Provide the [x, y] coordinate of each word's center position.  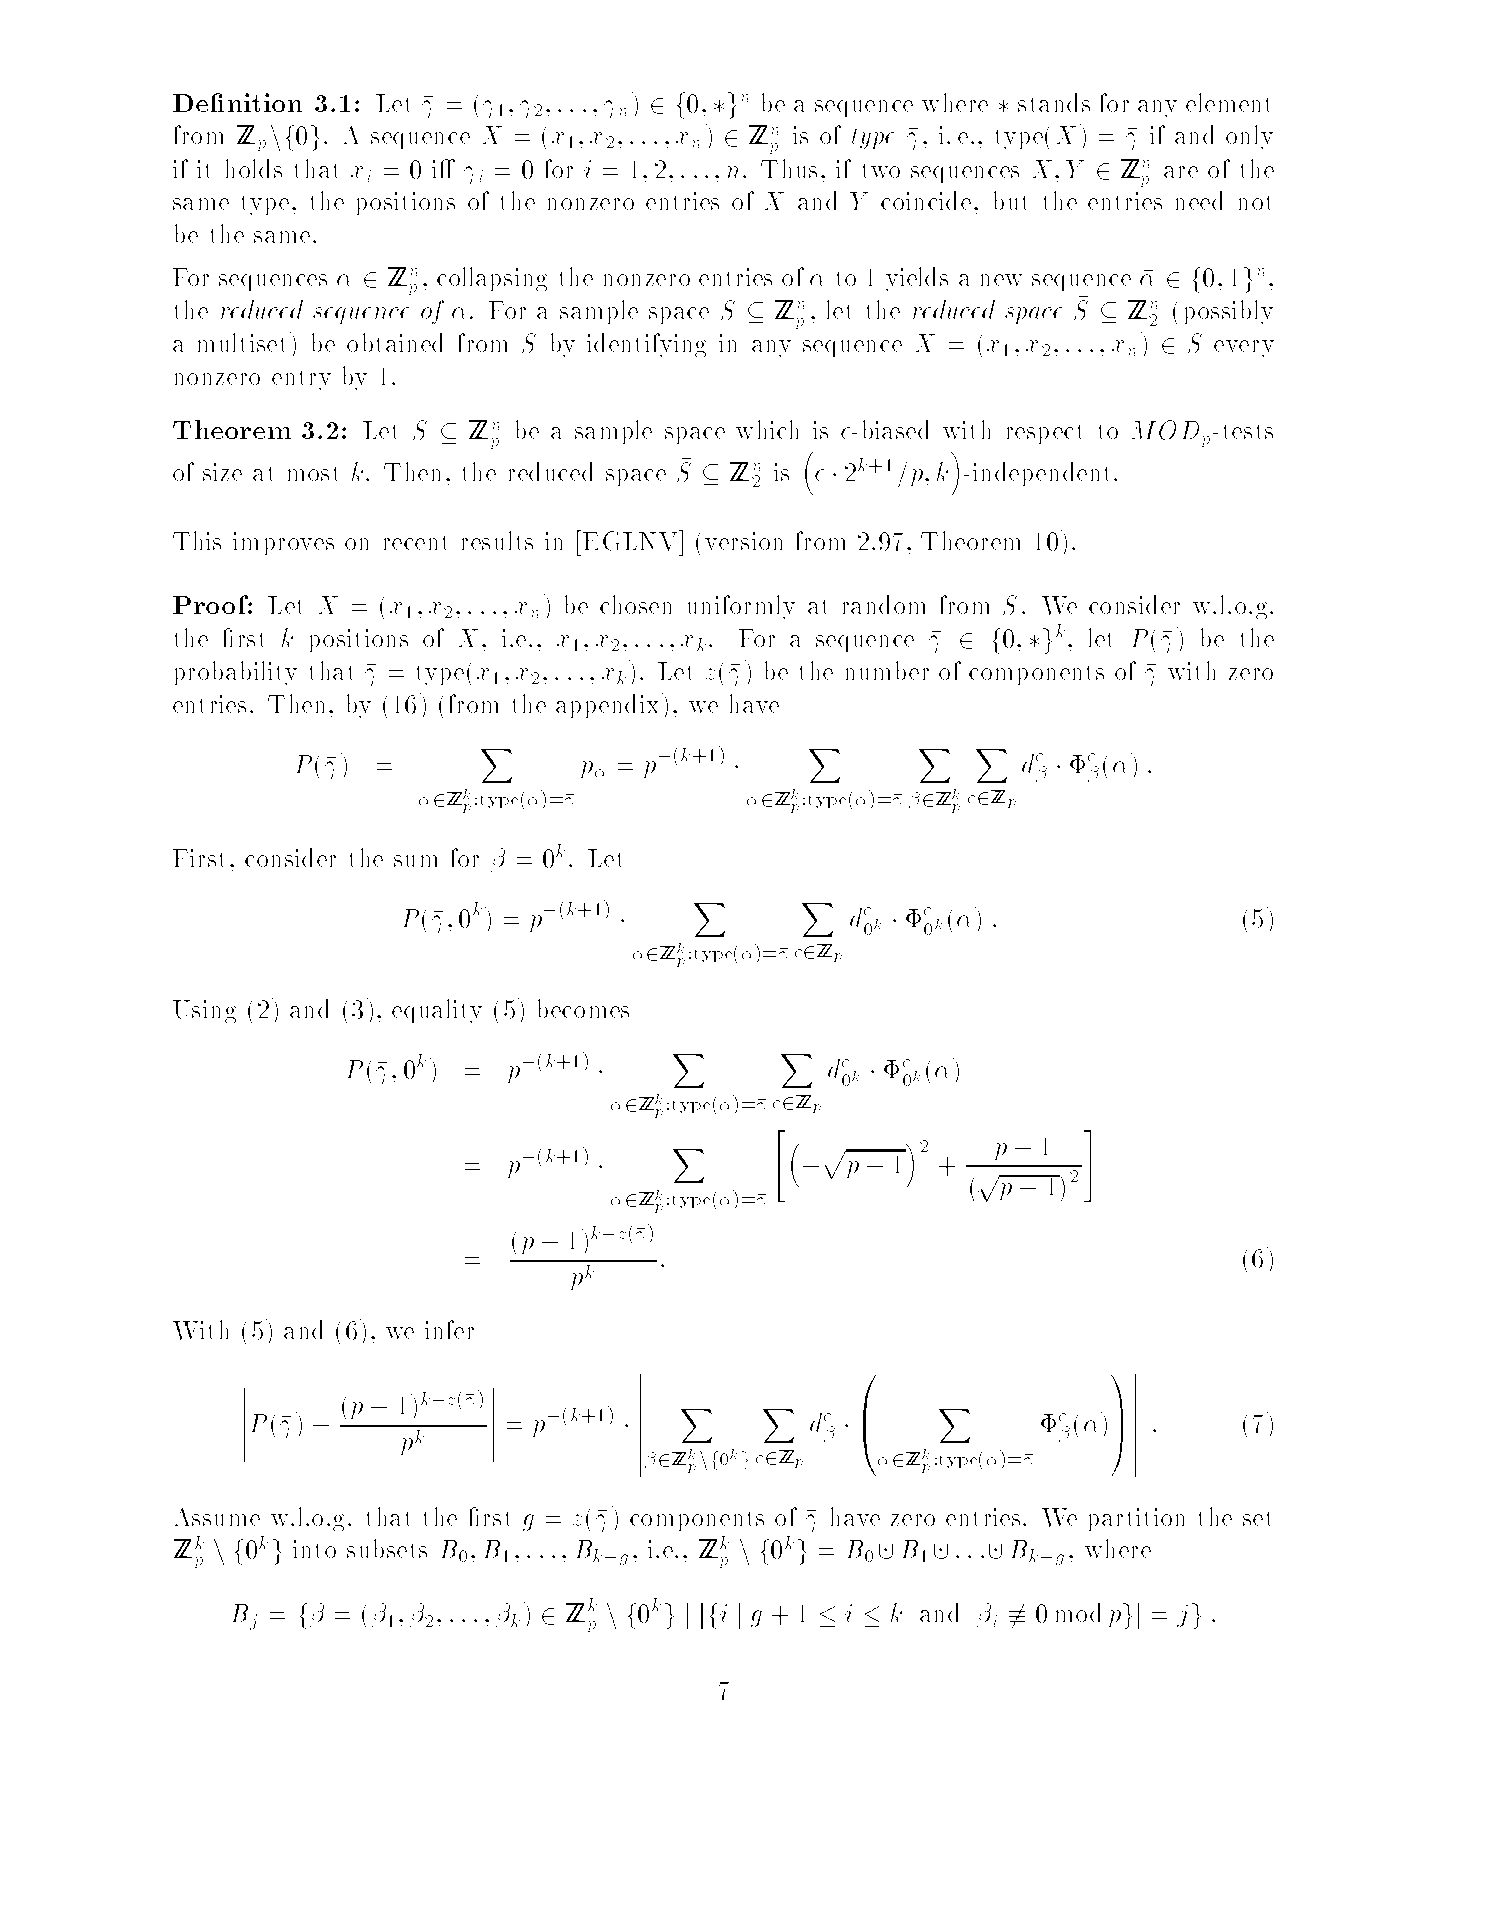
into [314, 1549]
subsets [387, 1548]
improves [283, 543]
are [1181, 172]
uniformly [740, 607]
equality [437, 1011]
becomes [582, 1008]
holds [253, 168]
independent [1041, 474]
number [886, 670]
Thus [789, 168]
